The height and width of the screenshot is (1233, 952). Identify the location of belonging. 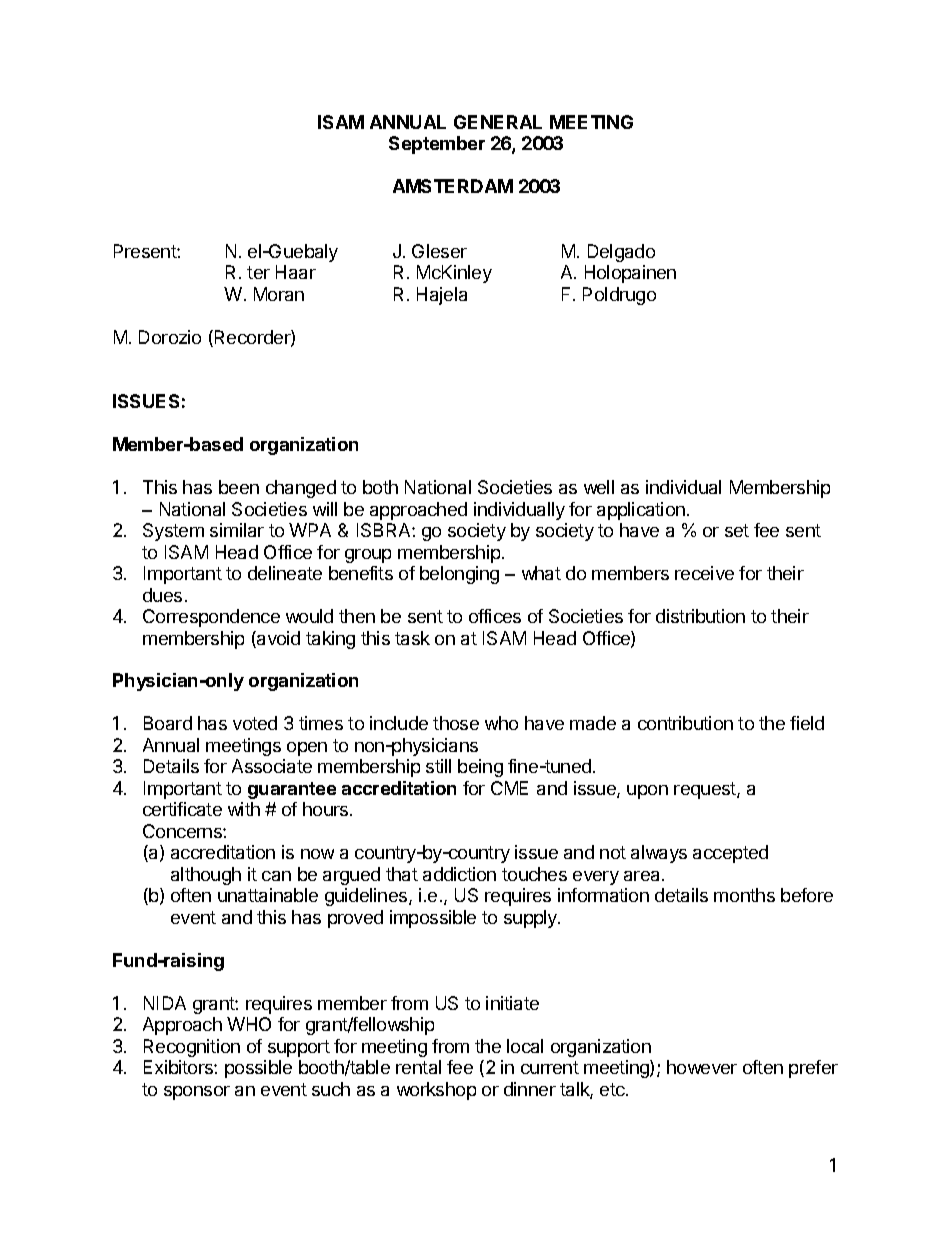
(459, 575).
